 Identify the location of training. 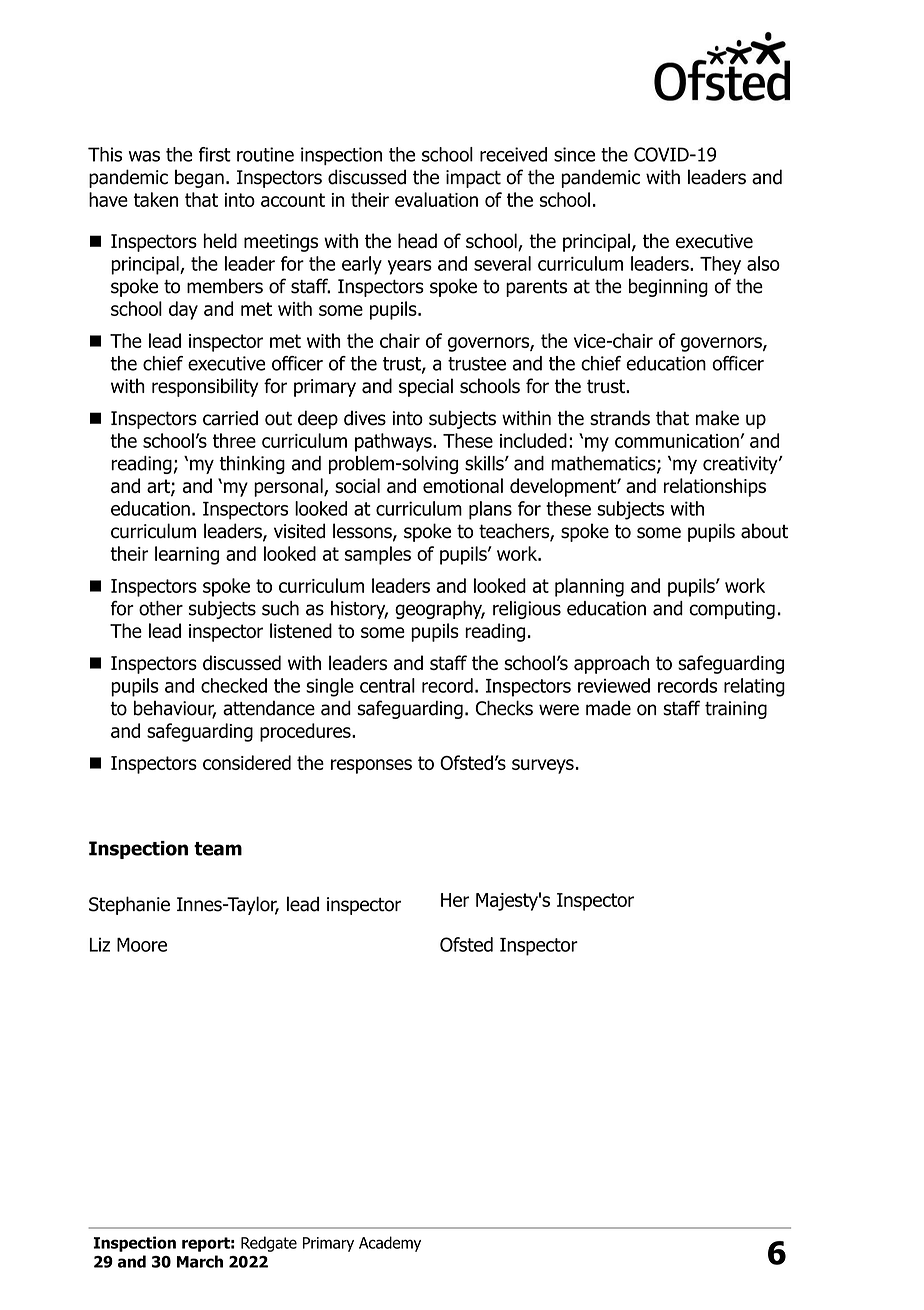
(736, 710).
